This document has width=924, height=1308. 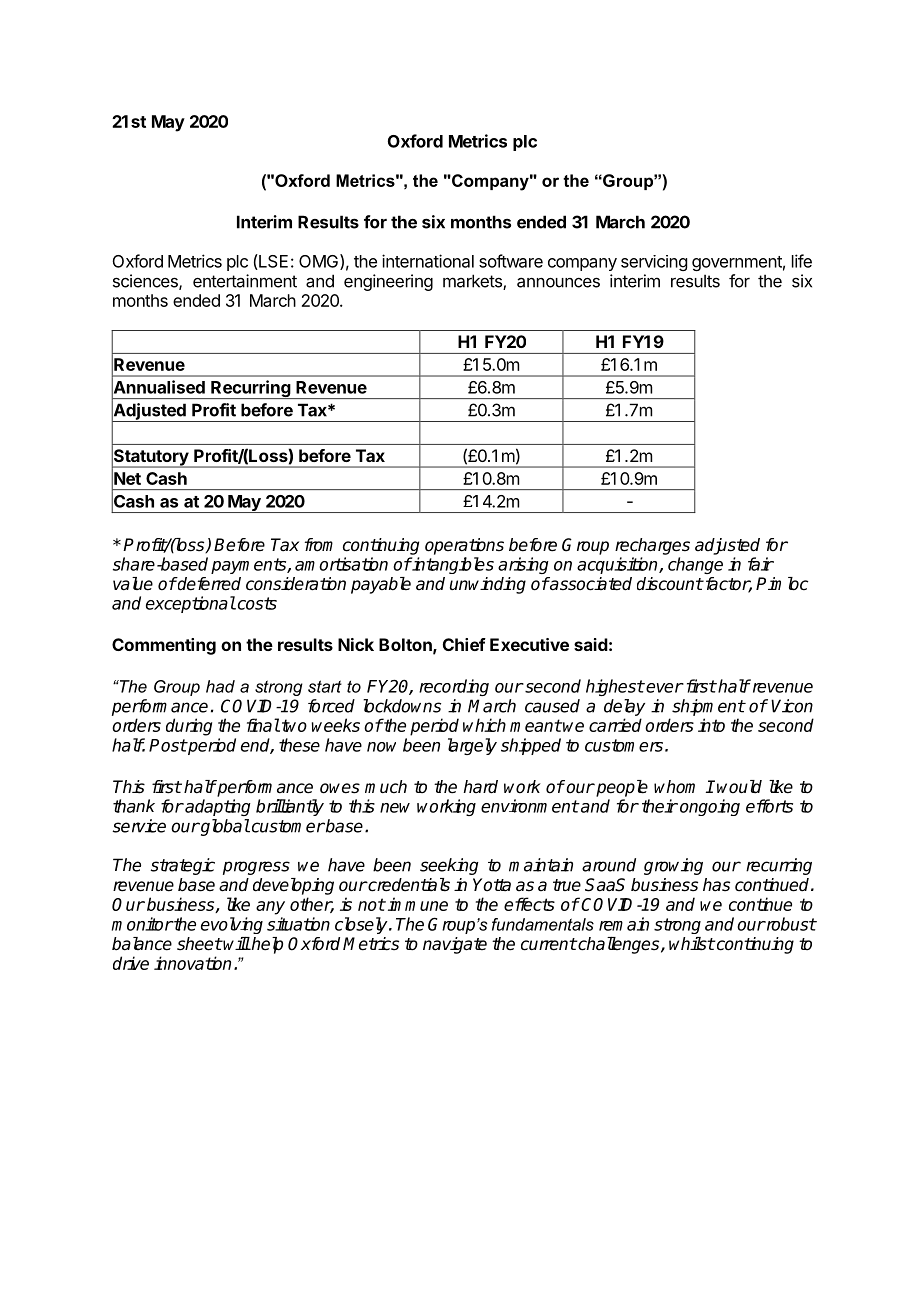 I want to click on recharges, so click(x=652, y=546).
